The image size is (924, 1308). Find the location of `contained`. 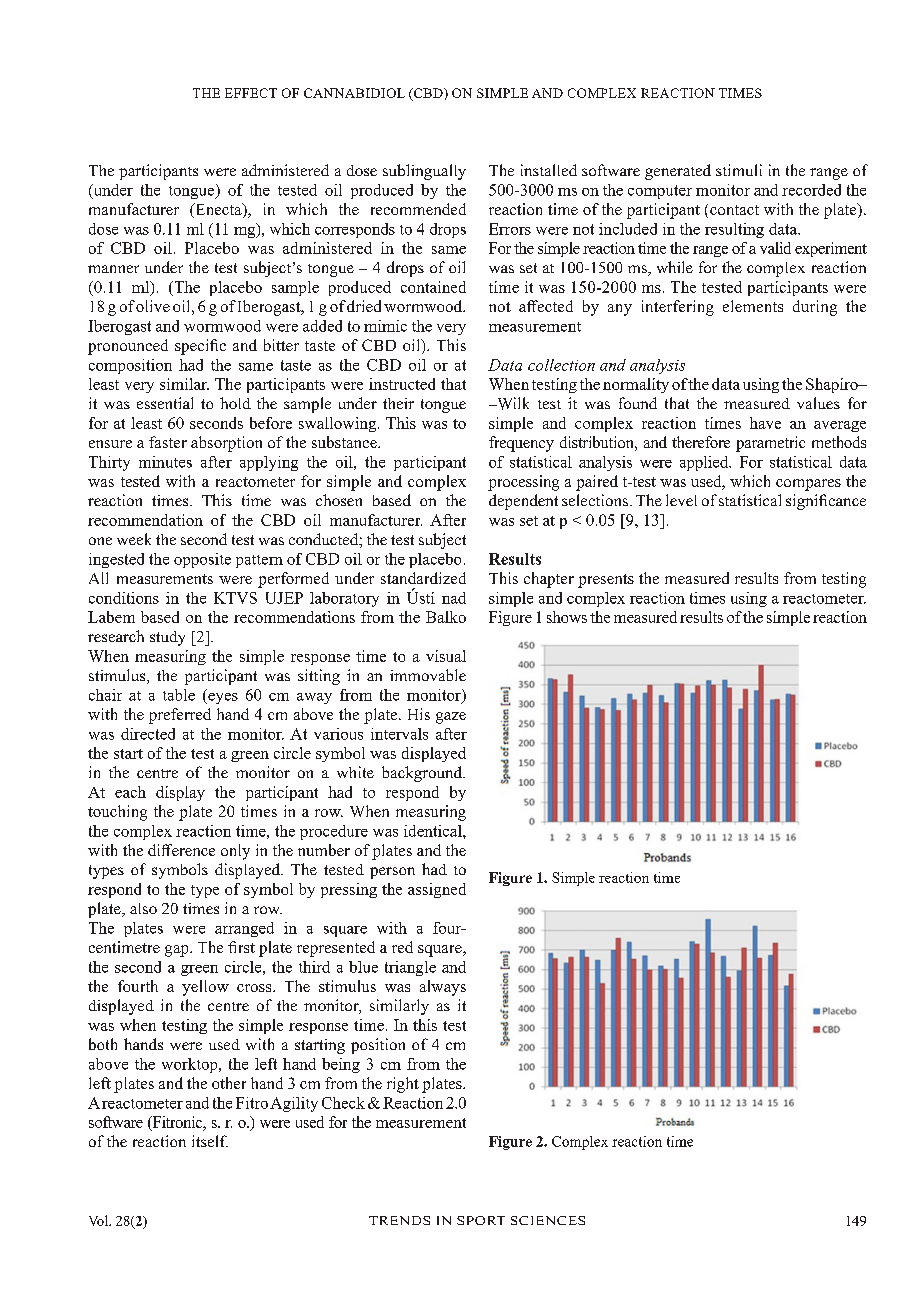

contained is located at coordinates (433, 287).
